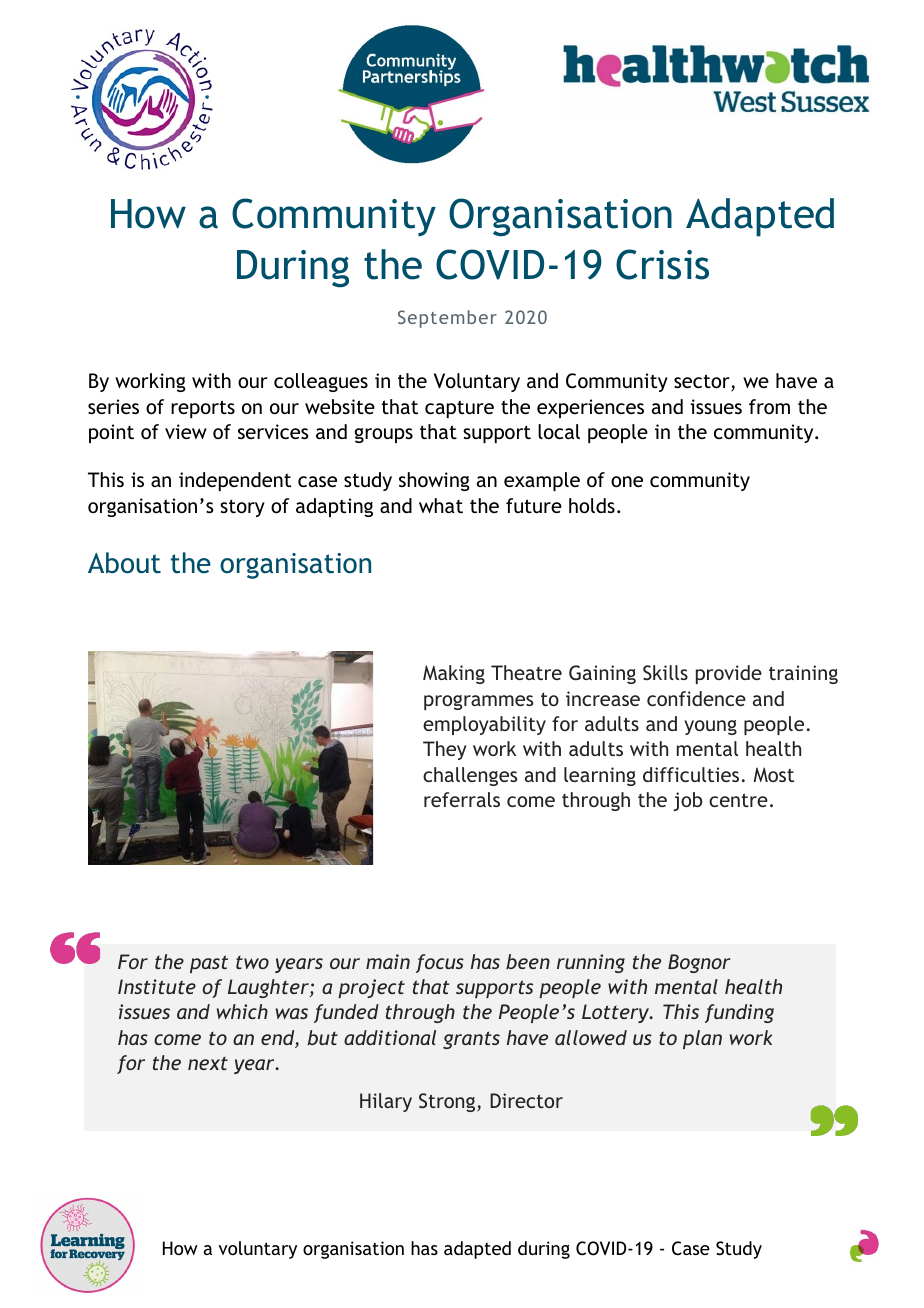 The width and height of the screenshot is (924, 1308). Describe the element at coordinates (434, 481) in the screenshot. I see `showing` at that location.
